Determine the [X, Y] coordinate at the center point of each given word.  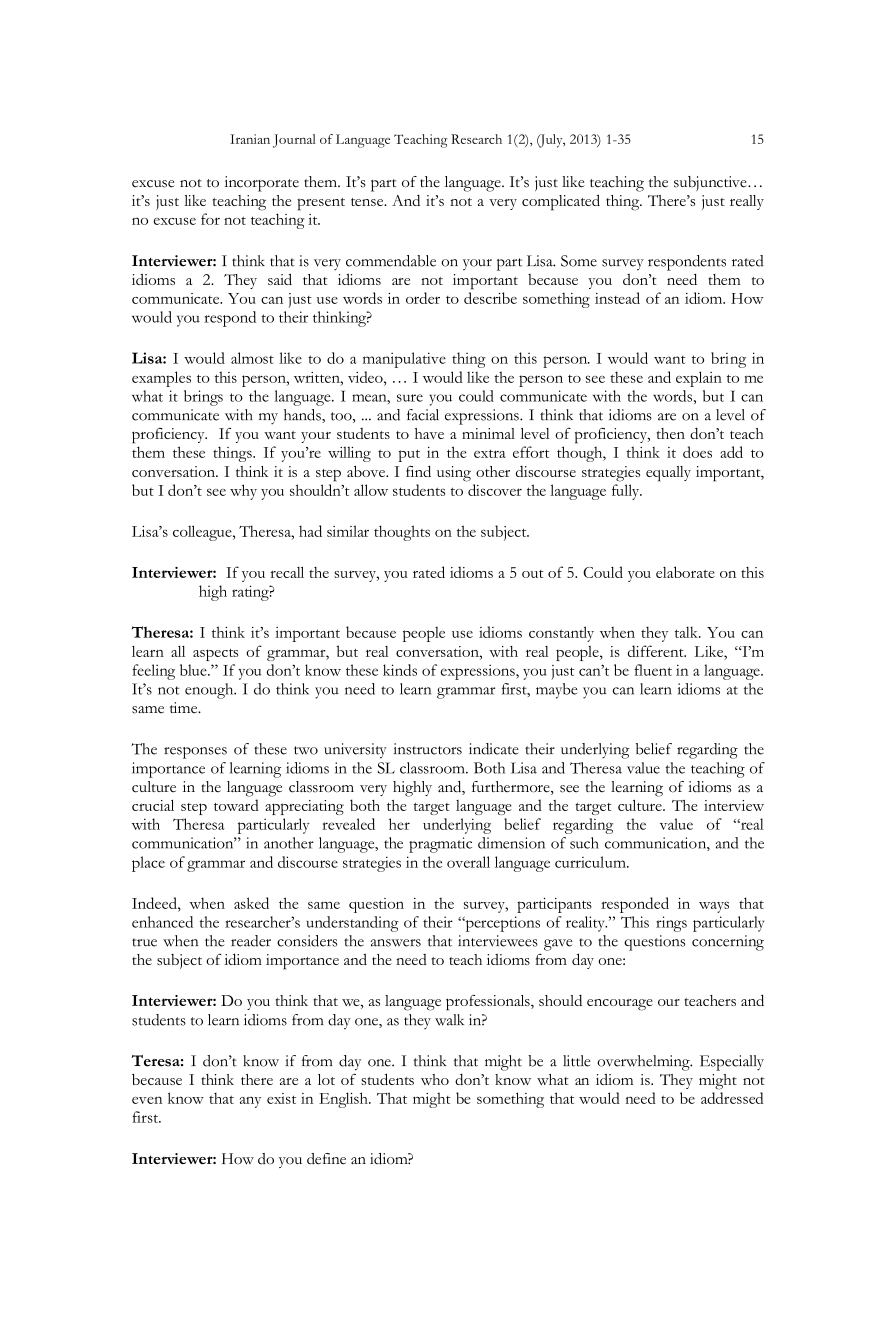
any [250, 1102]
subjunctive [711, 183]
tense [368, 202]
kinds [400, 670]
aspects [215, 655]
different [657, 651]
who [435, 1079]
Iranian [250, 139]
